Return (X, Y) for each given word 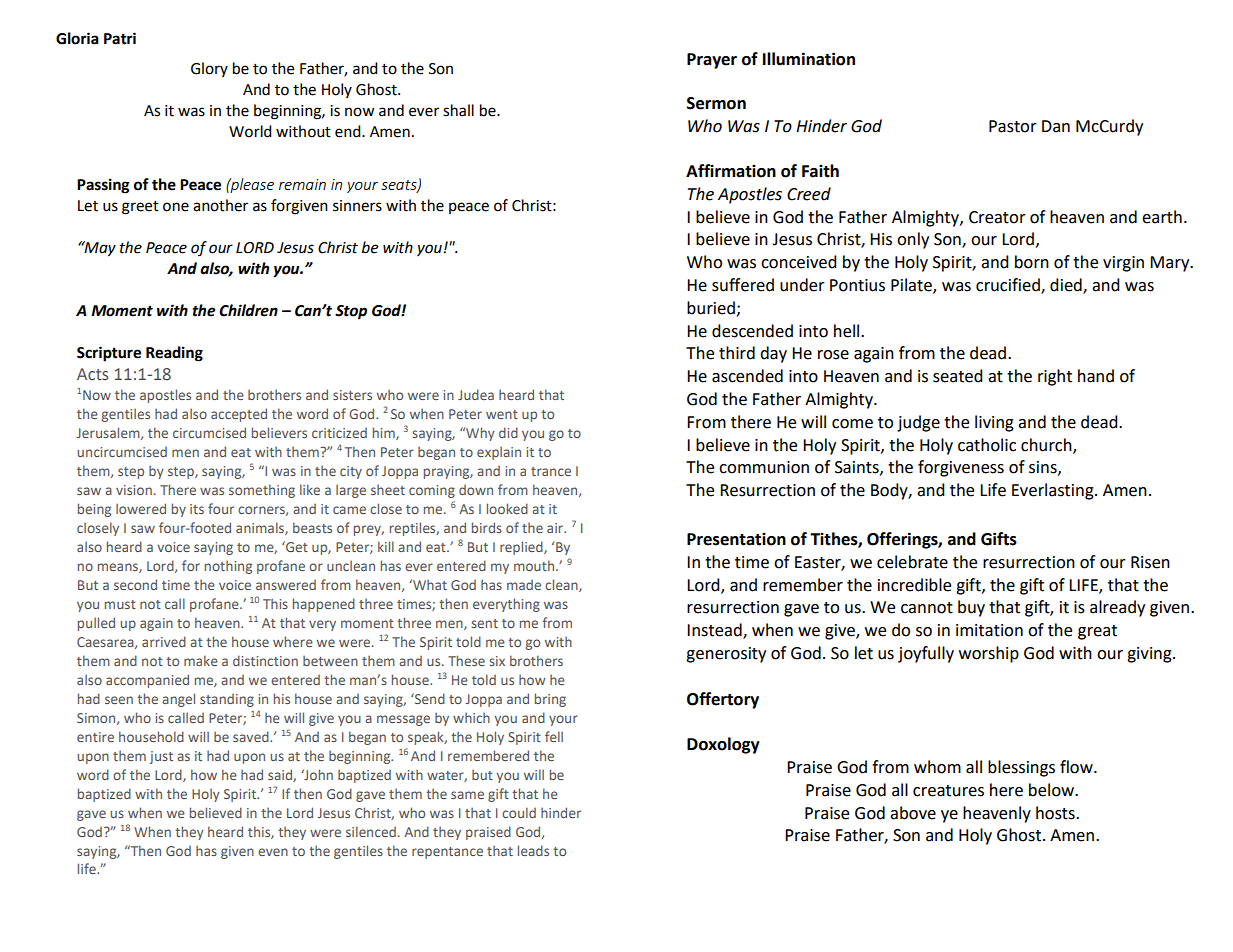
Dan (1056, 126)
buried (711, 308)
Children (248, 310)
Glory (209, 69)
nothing (228, 567)
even (273, 852)
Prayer (712, 61)
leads (533, 850)
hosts (1056, 813)
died (1067, 286)
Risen (1150, 562)
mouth (535, 565)
